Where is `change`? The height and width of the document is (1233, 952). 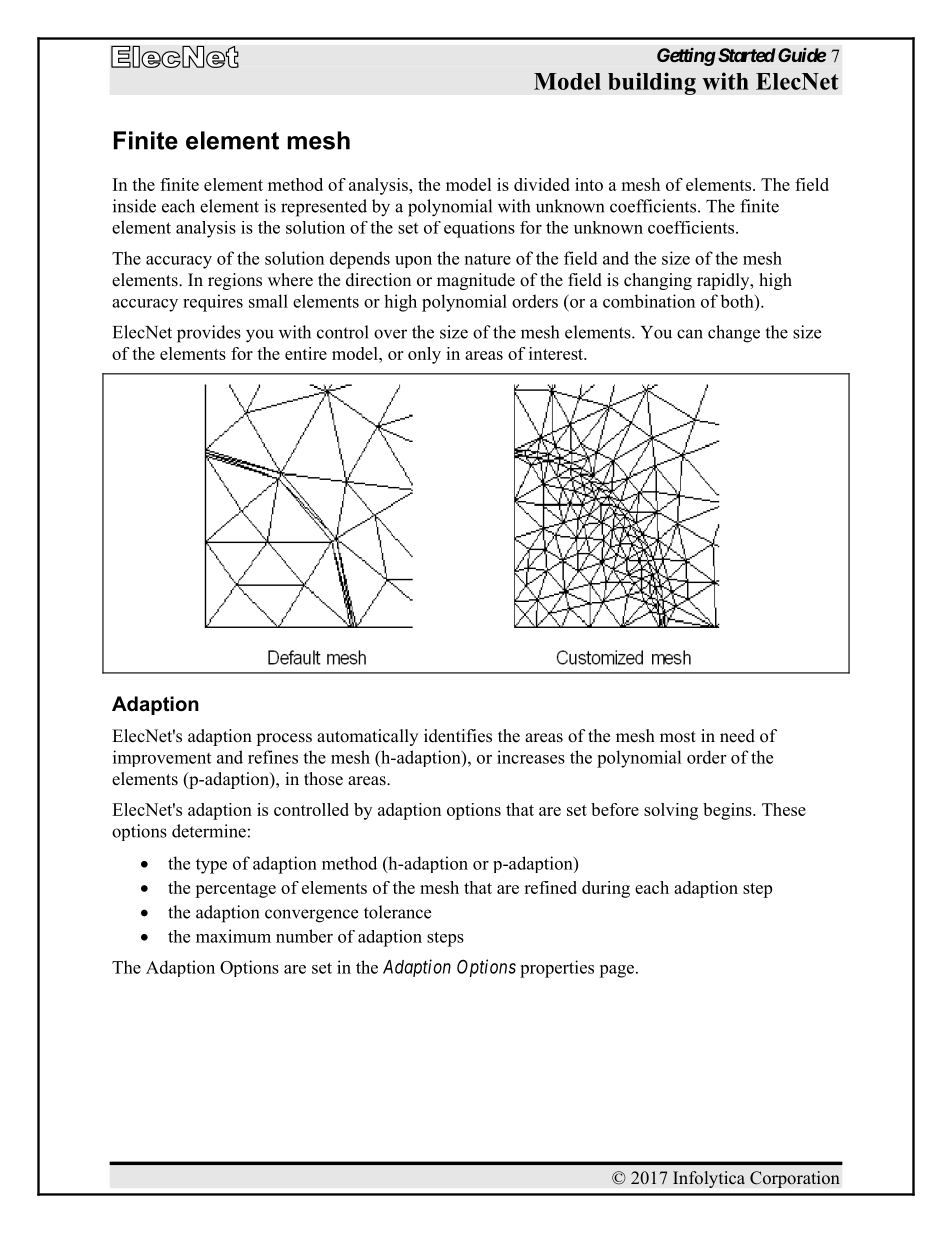 change is located at coordinates (734, 334).
